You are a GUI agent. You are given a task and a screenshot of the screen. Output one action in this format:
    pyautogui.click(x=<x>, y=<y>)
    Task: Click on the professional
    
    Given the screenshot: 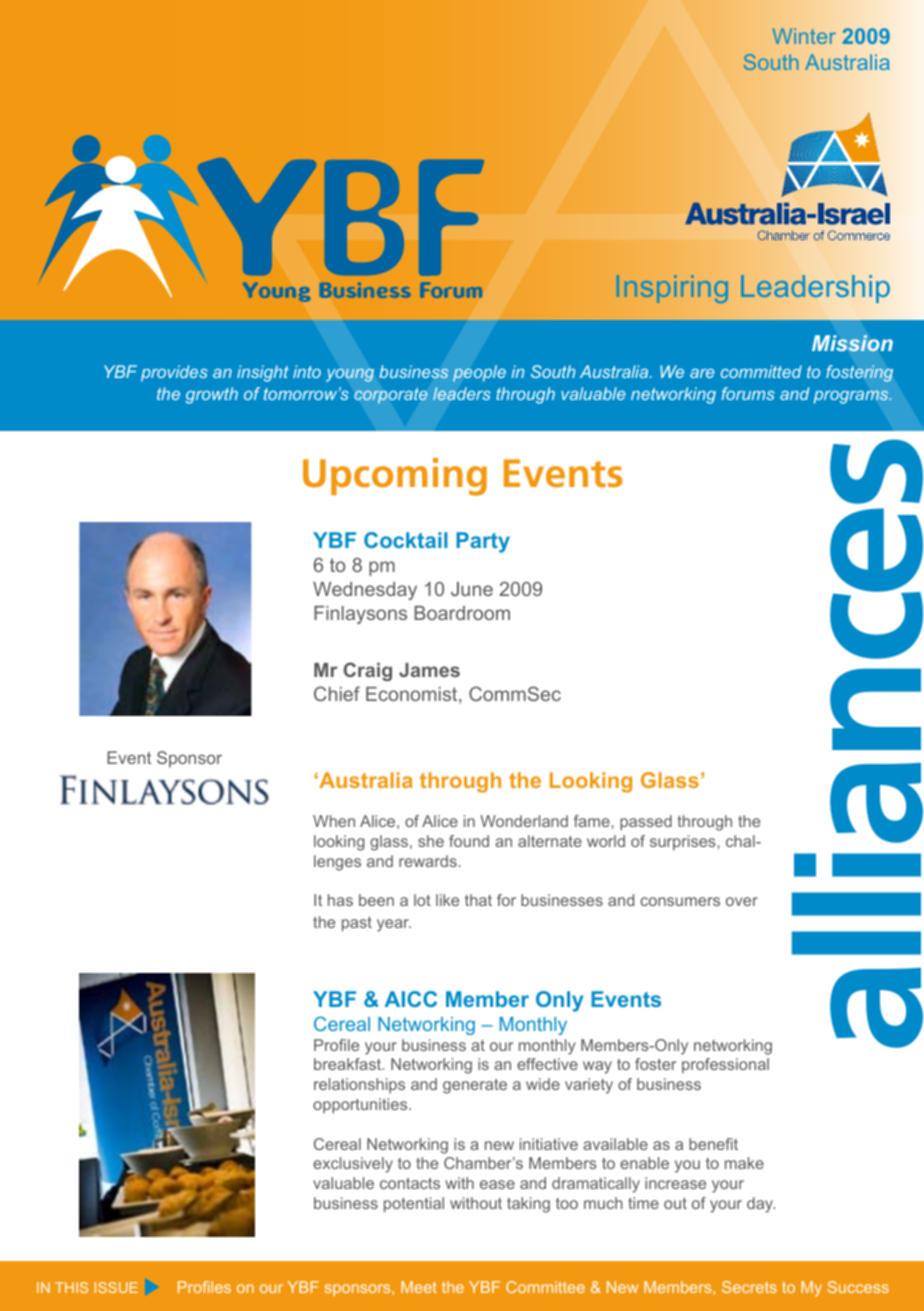 What is the action you would take?
    pyautogui.click(x=725, y=1065)
